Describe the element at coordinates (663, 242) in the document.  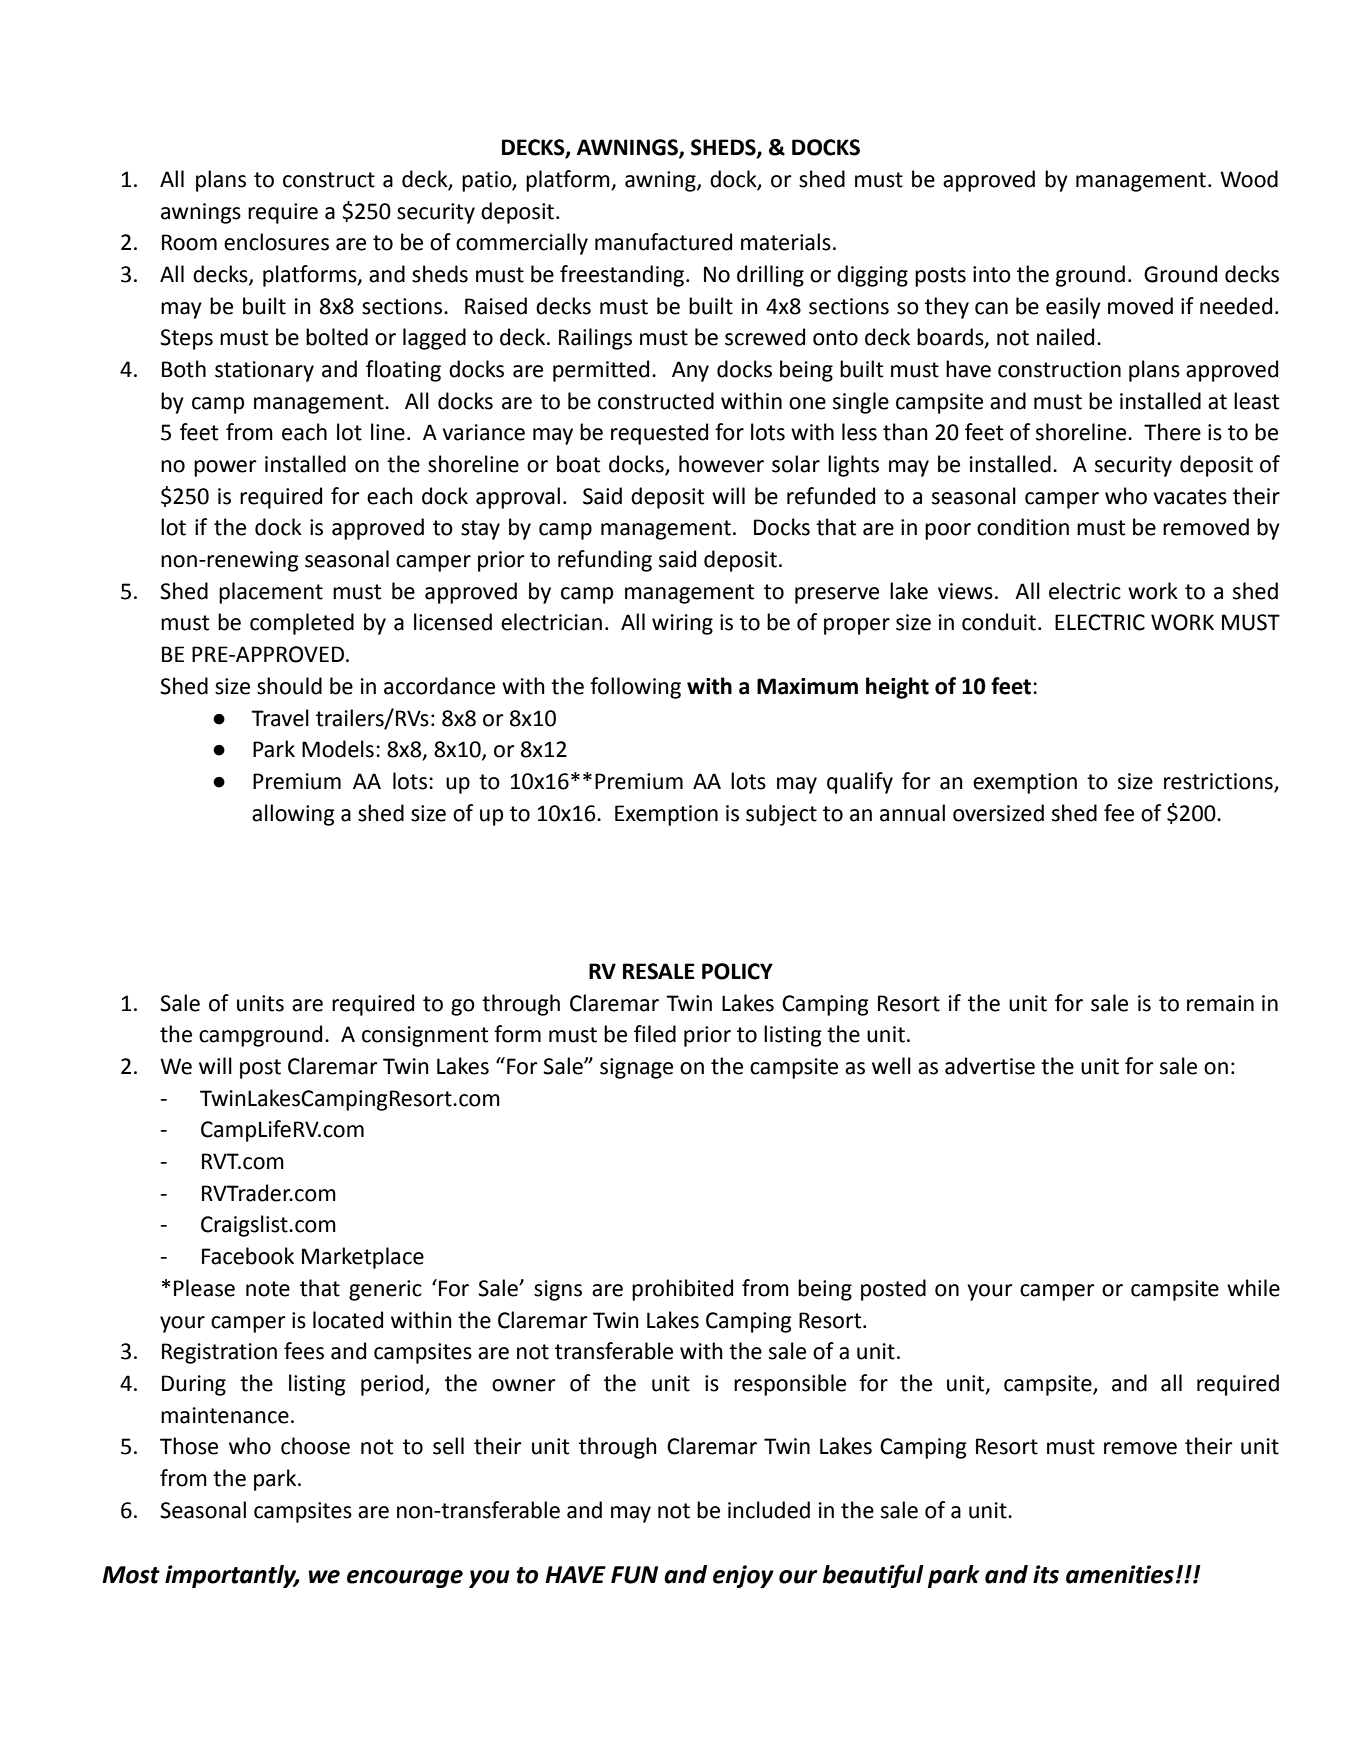
I see `manufactured` at that location.
